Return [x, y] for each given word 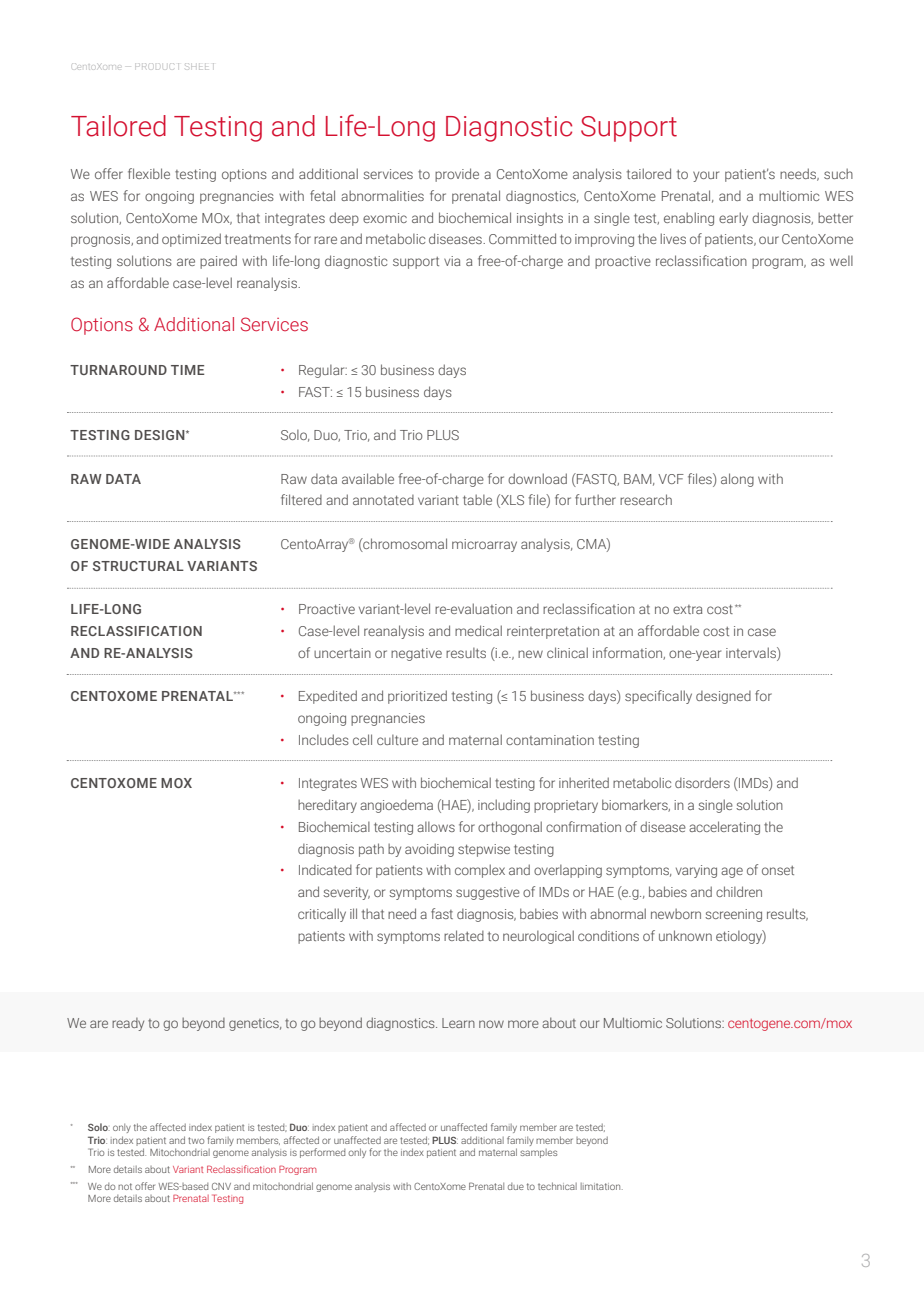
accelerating [724, 828]
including [504, 806]
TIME [187, 370]
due [516, 1186]
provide [457, 175]
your [706, 176]
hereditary [327, 806]
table [477, 499]
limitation [602, 1186]
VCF [671, 479]
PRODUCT [157, 66]
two [196, 1140]
